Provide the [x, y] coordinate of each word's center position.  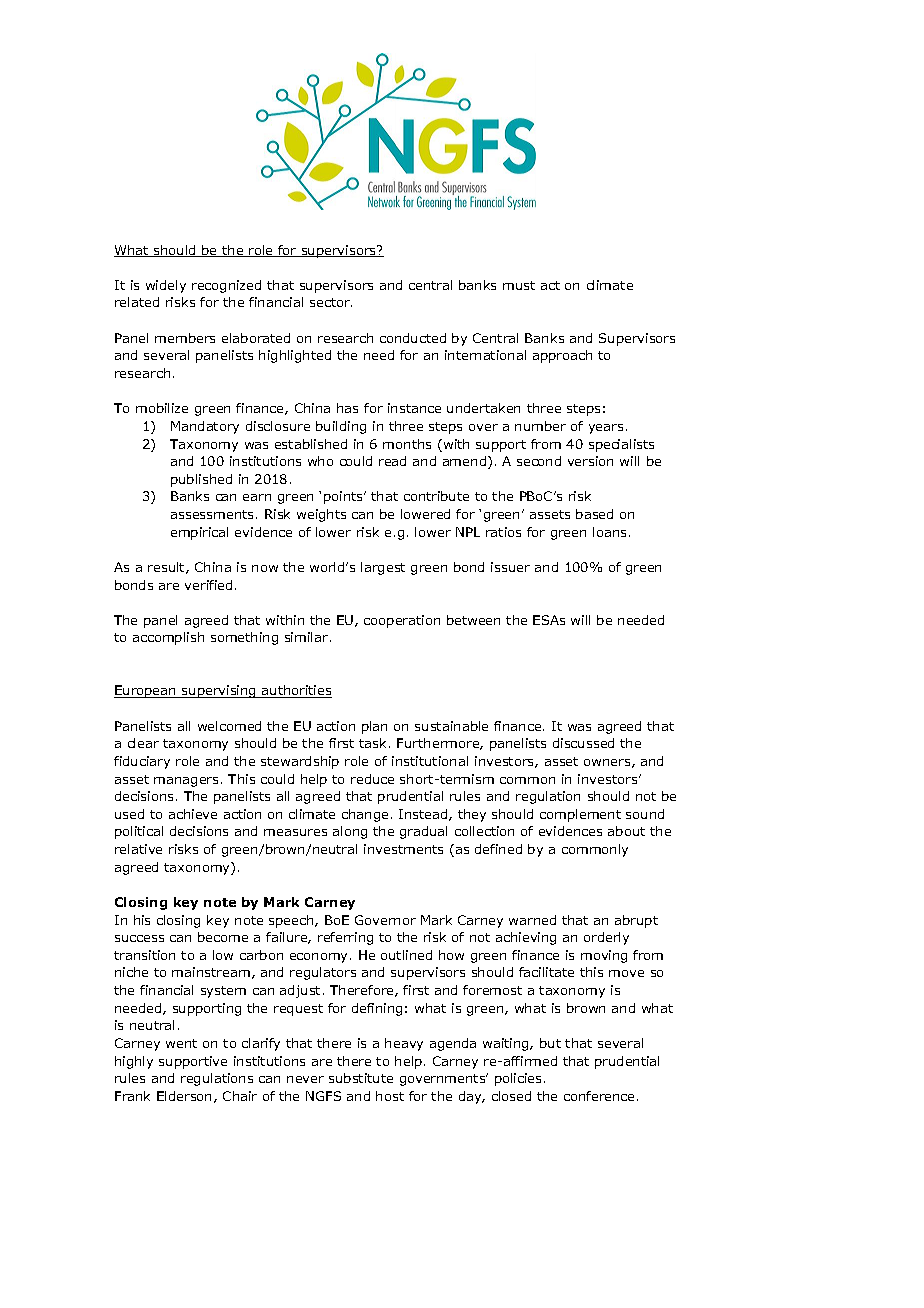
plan [374, 727]
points [344, 497]
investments [403, 849]
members [185, 338]
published [201, 480]
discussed [583, 743]
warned [532, 920]
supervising [219, 691]
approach [562, 356]
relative [138, 849]
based [594, 514]
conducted [413, 338]
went [181, 1043]
